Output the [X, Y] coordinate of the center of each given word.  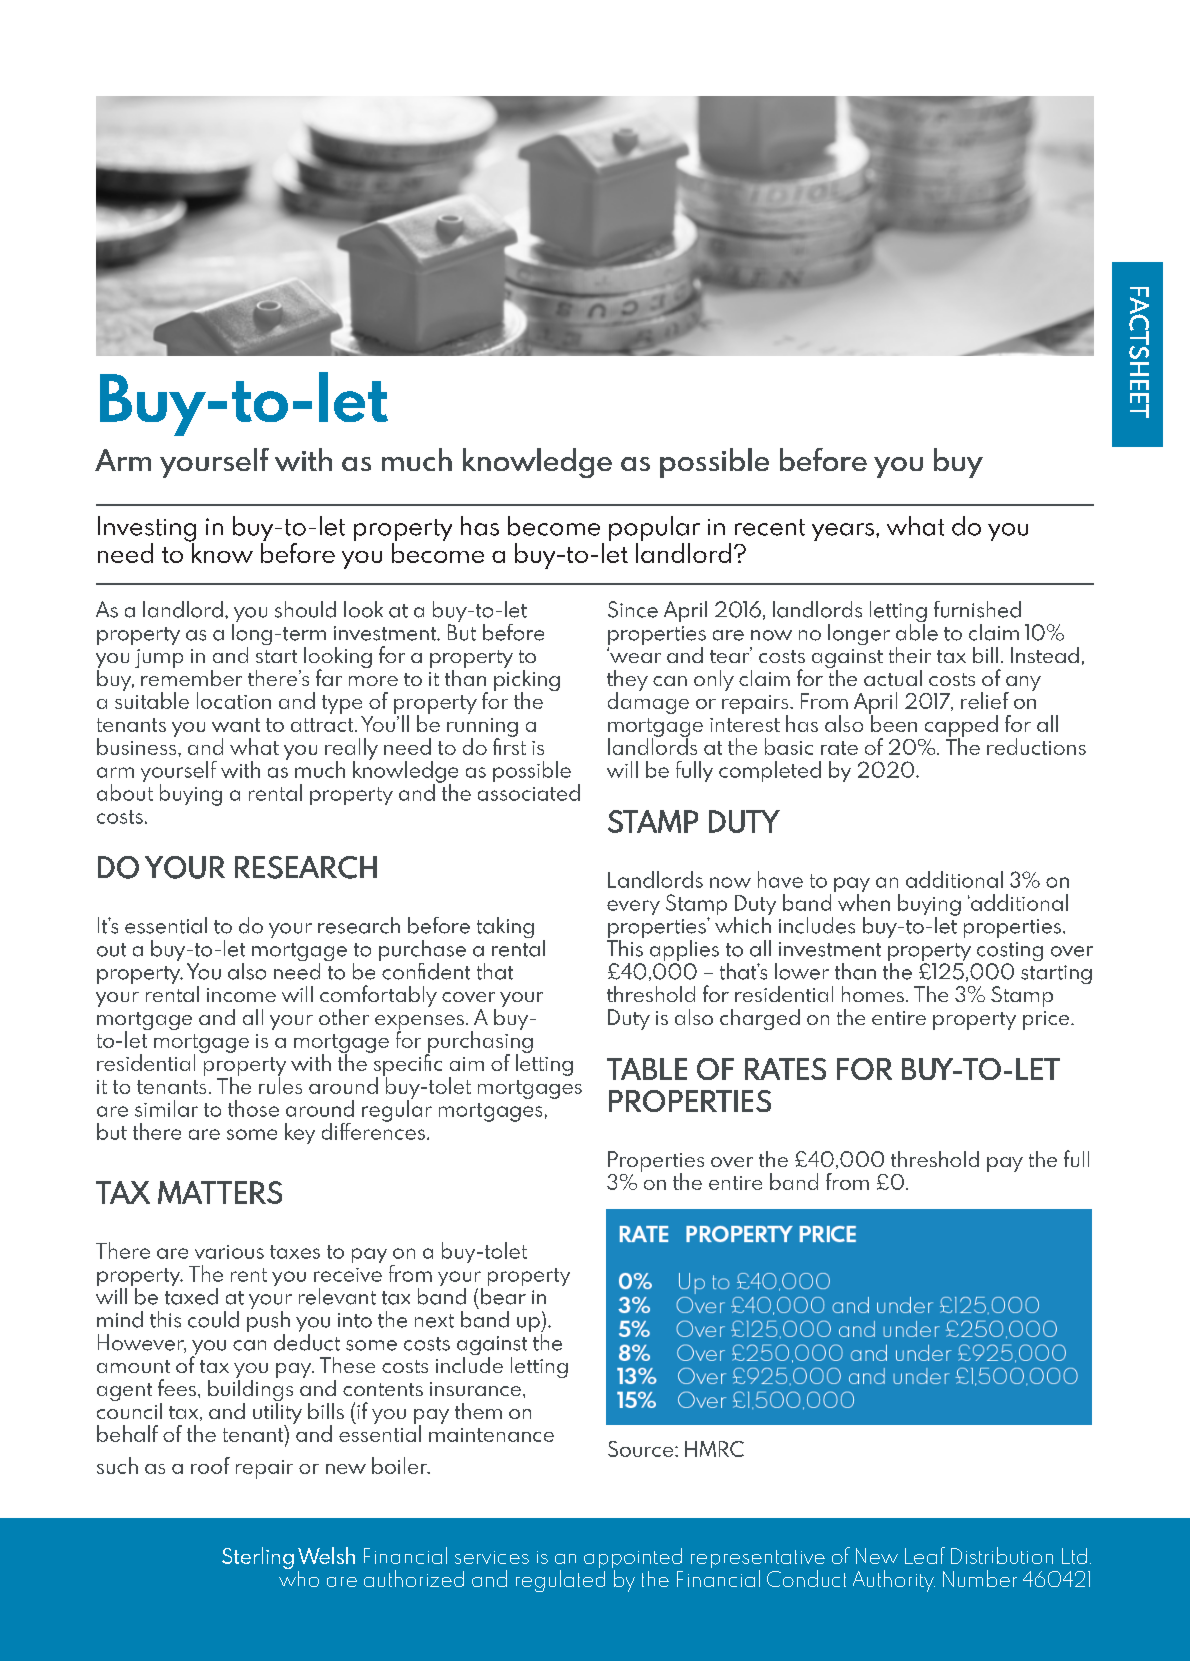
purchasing [479, 1042]
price [1047, 1020]
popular [654, 530]
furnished [977, 609]
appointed [633, 1559]
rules [280, 1084]
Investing [147, 530]
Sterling [258, 1558]
